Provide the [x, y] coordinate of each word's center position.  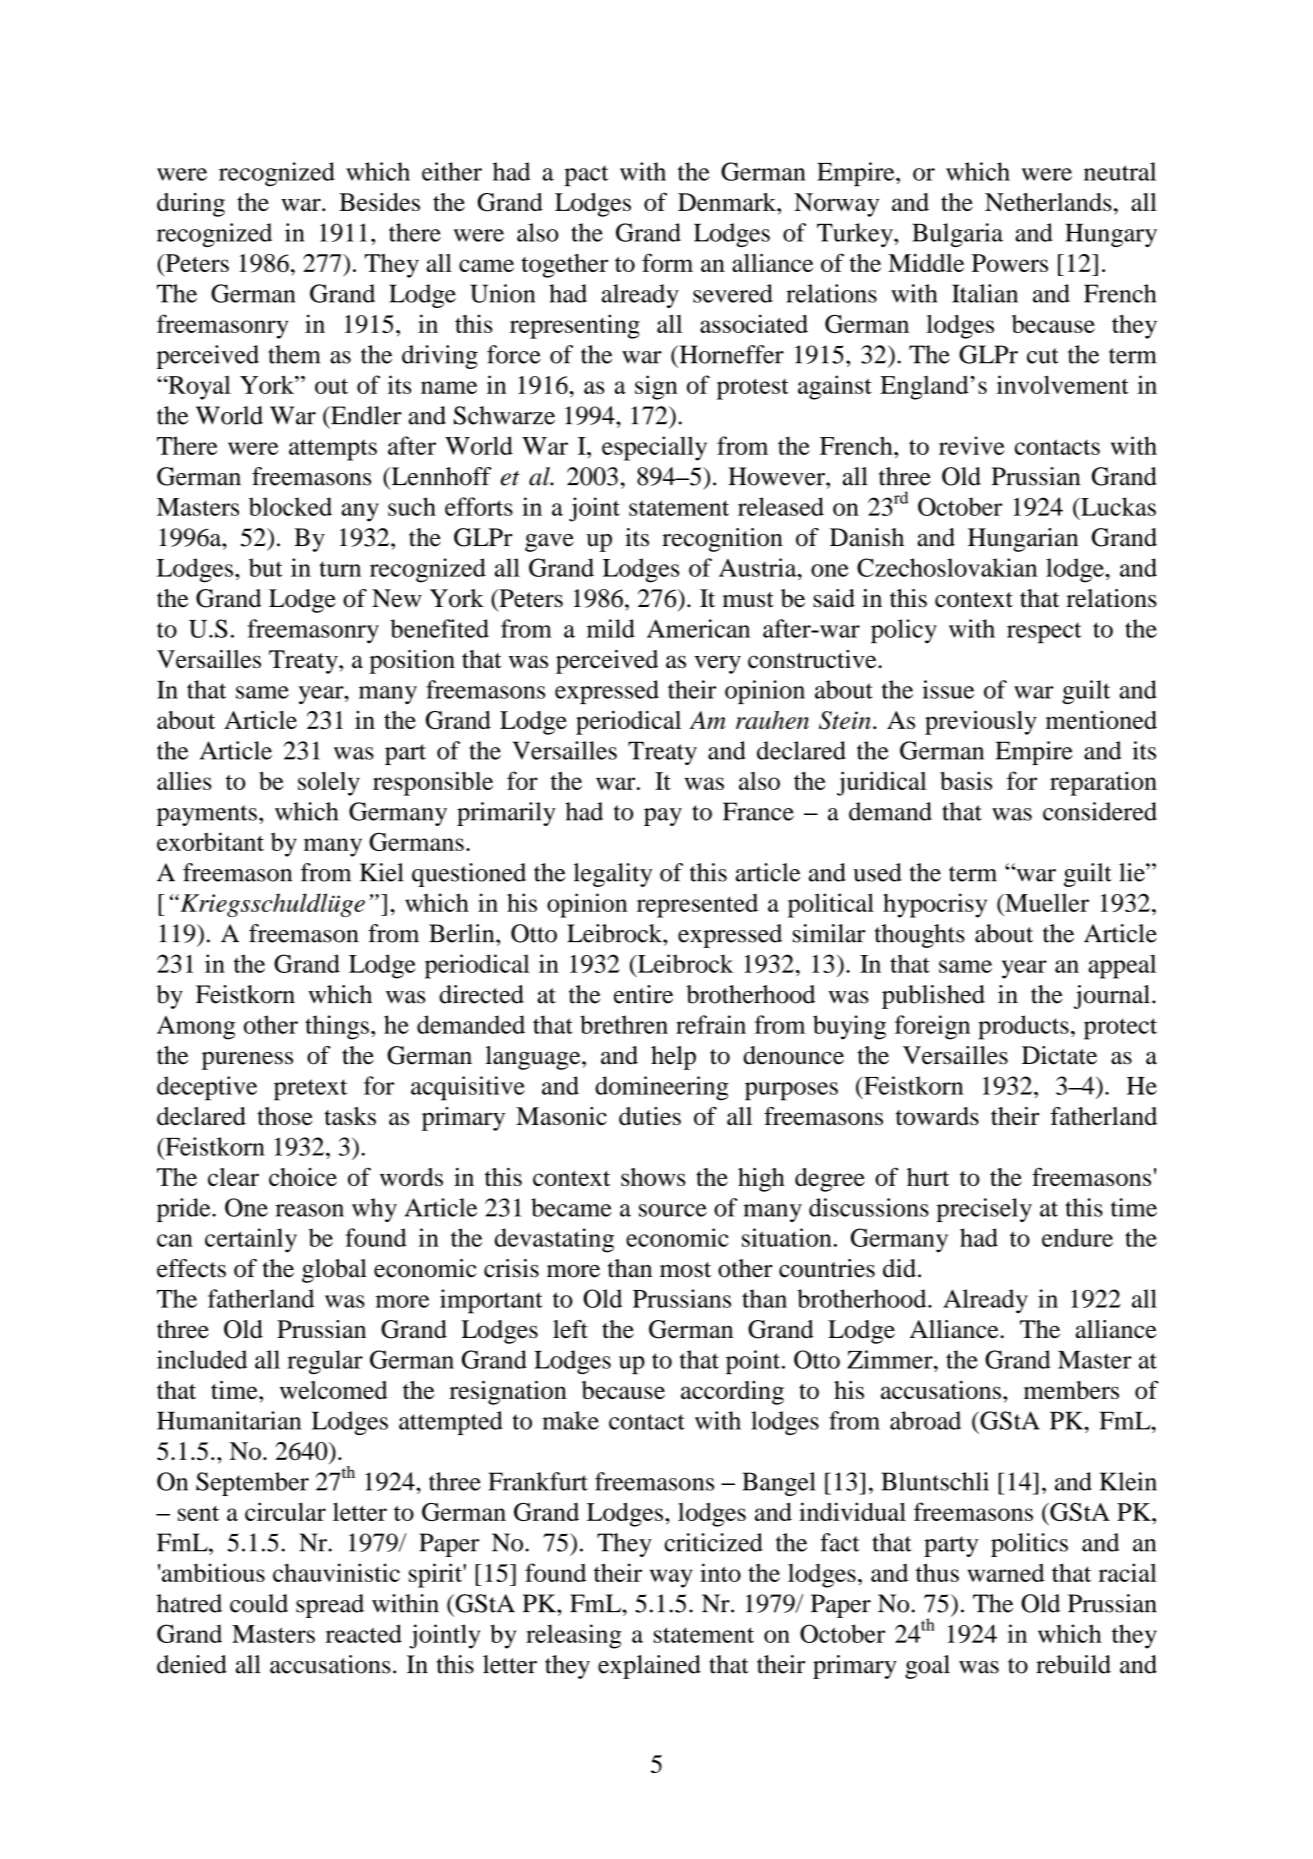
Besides [379, 202]
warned [1006, 1572]
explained [649, 1667]
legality [612, 875]
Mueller [1046, 902]
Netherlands [1048, 202]
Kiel [381, 872]
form [667, 262]
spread [330, 1606]
